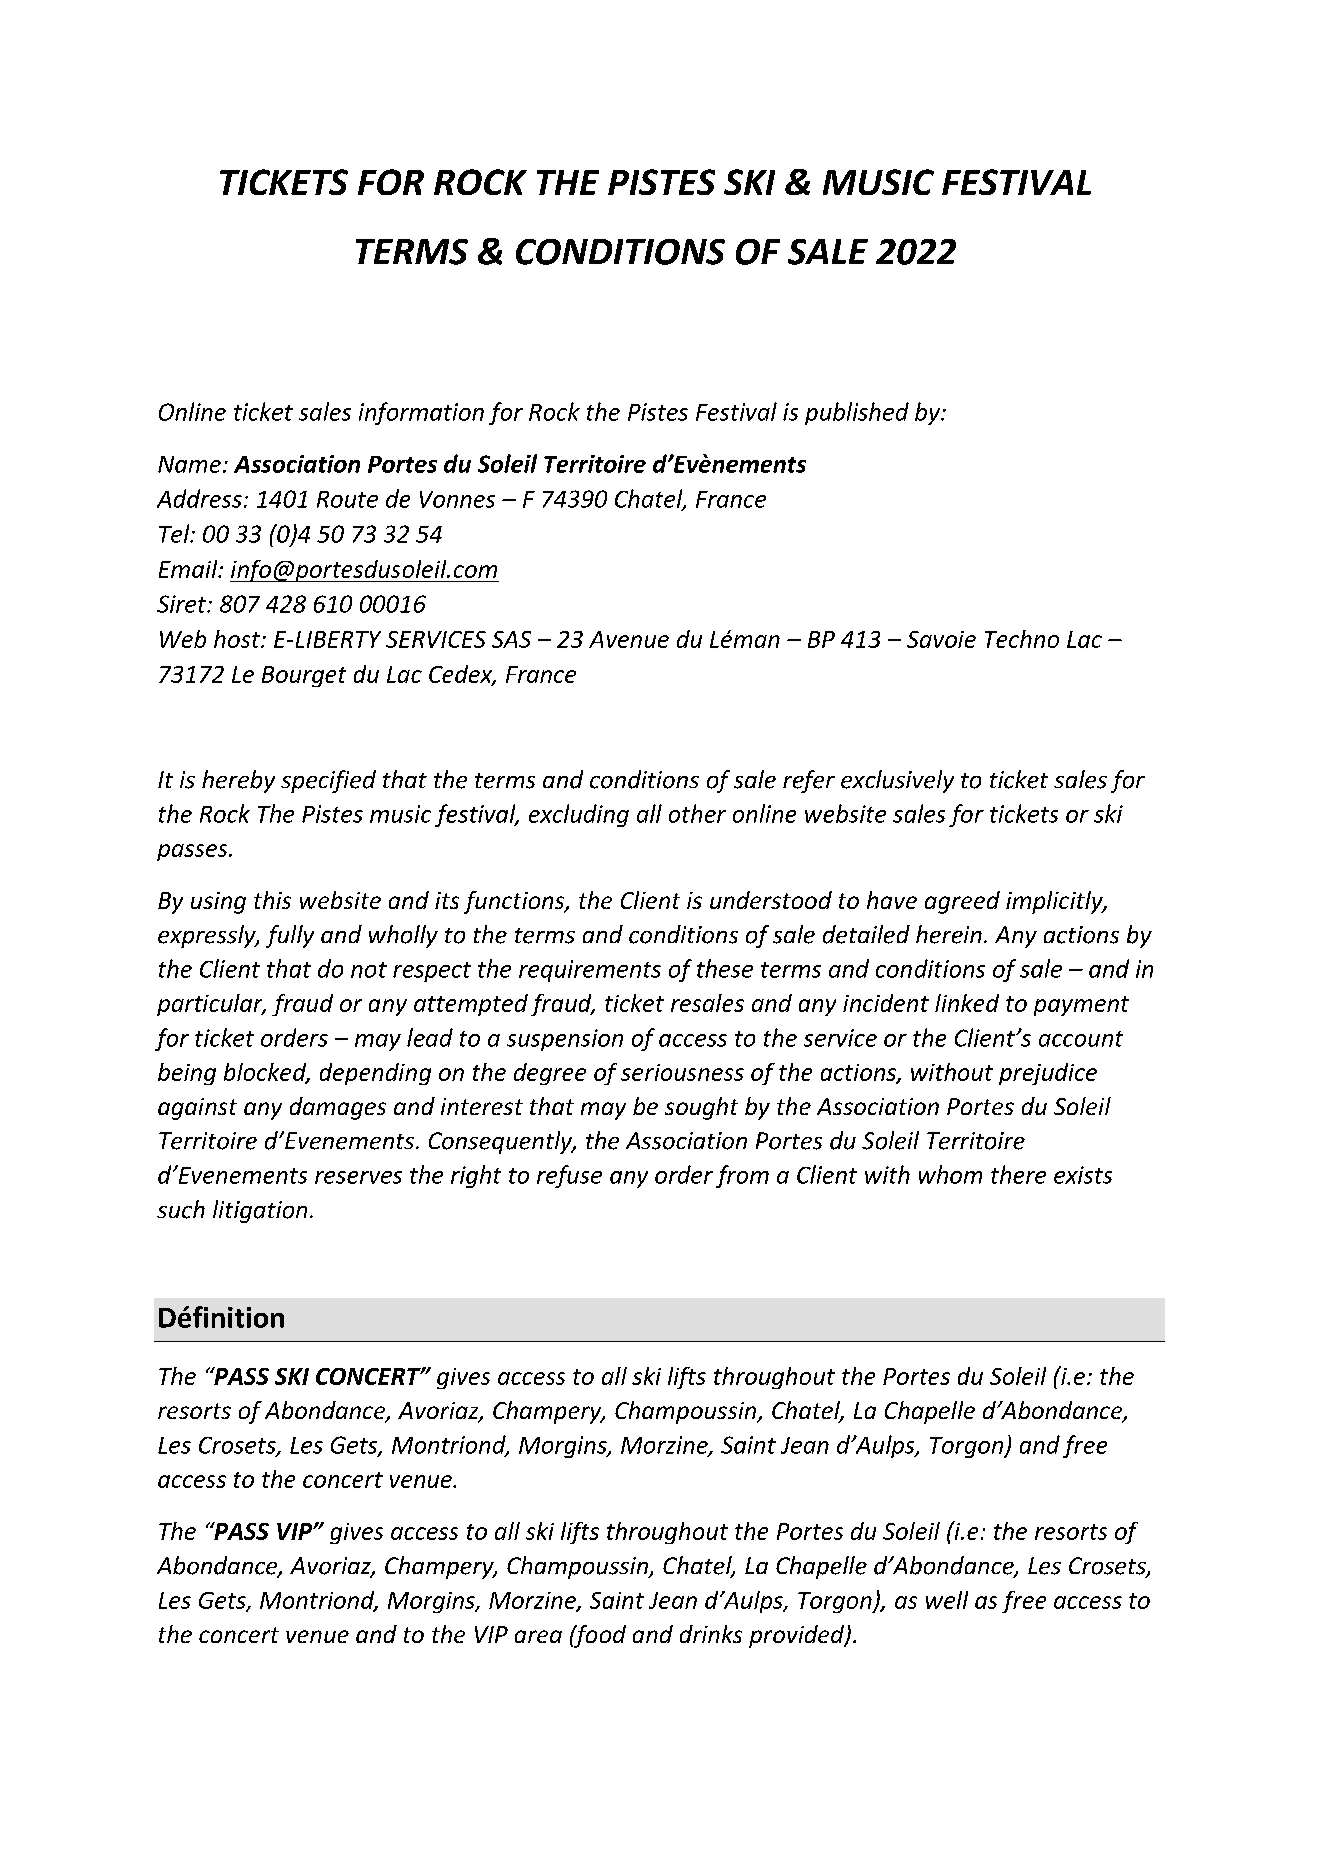  Describe the element at coordinates (857, 413) in the page. I see `published` at that location.
